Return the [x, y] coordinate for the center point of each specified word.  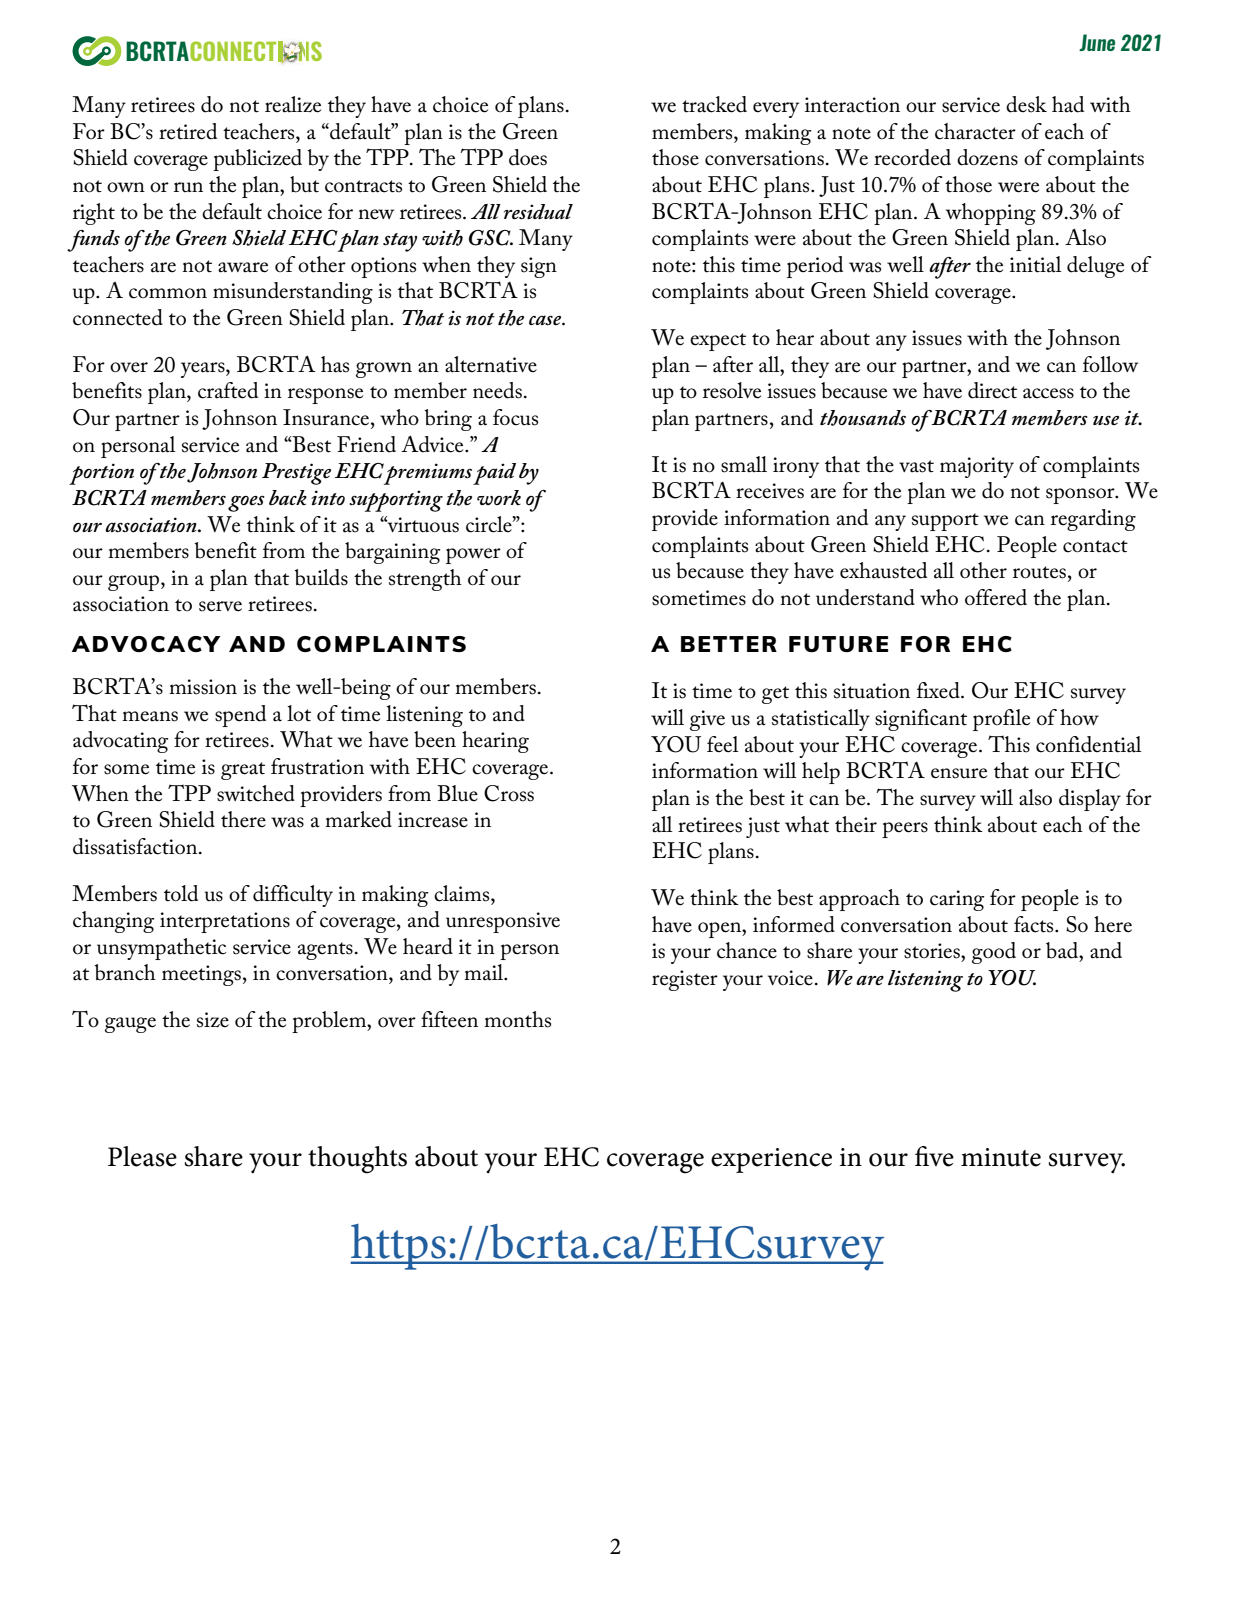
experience [771, 1160]
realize [293, 104]
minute [1001, 1157]
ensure [959, 773]
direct [992, 390]
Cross [509, 793]
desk [1026, 104]
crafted [228, 390]
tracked [714, 104]
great [243, 771]
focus [515, 417]
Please [142, 1156]
